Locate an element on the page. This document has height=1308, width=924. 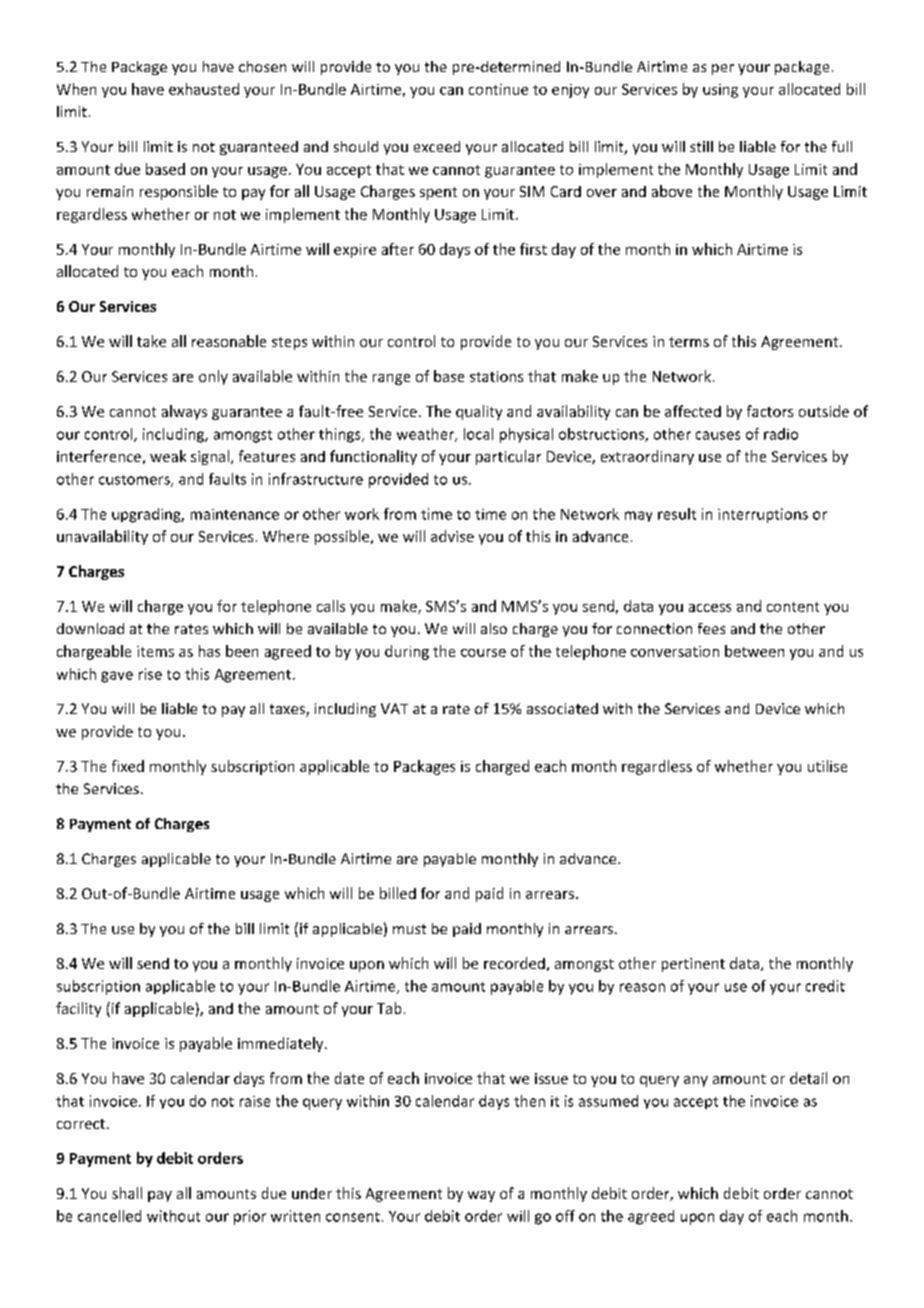
between is located at coordinates (754, 651).
